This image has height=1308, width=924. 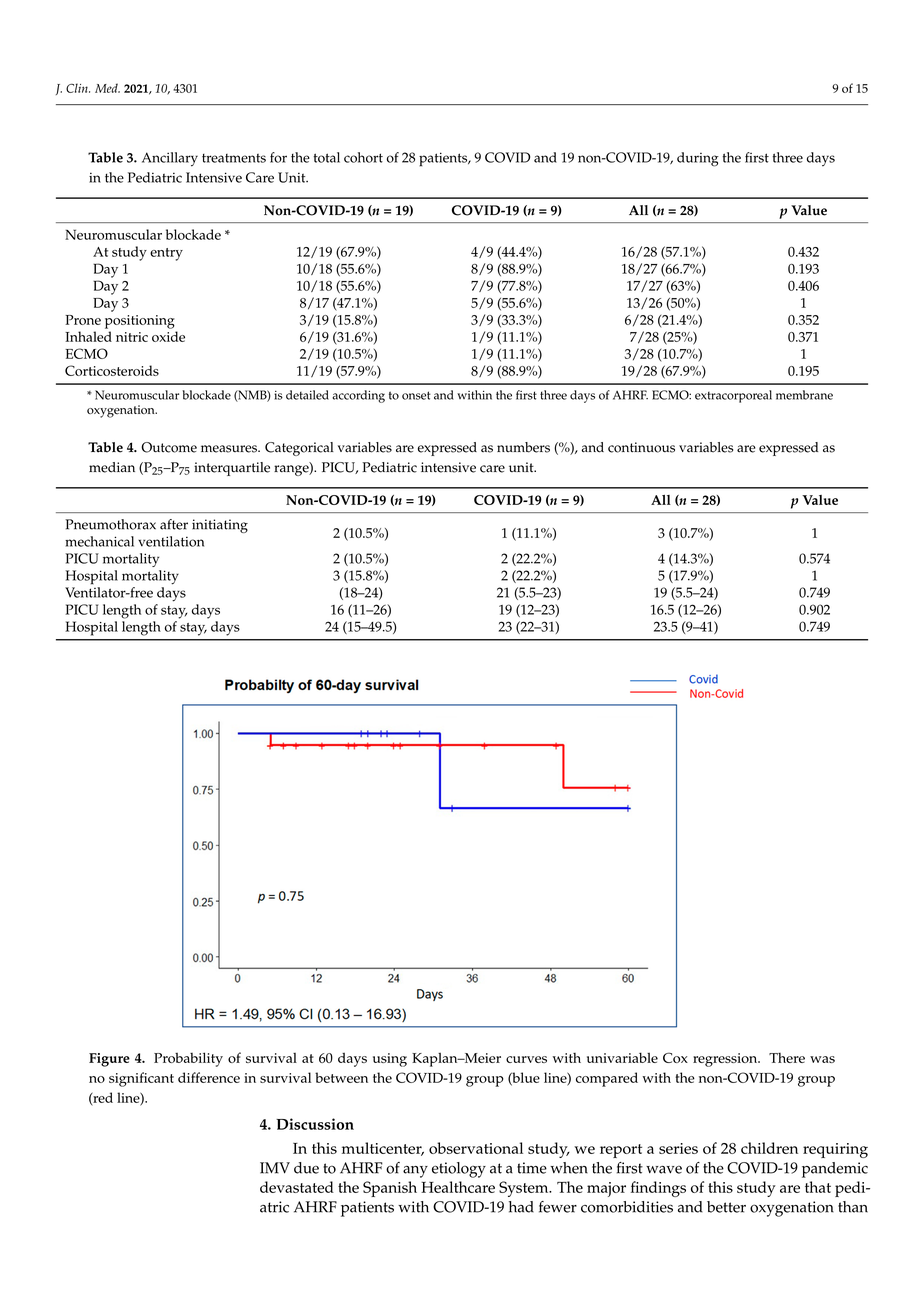 What do you see at coordinates (698, 159) in the image?
I see `during` at bounding box center [698, 159].
